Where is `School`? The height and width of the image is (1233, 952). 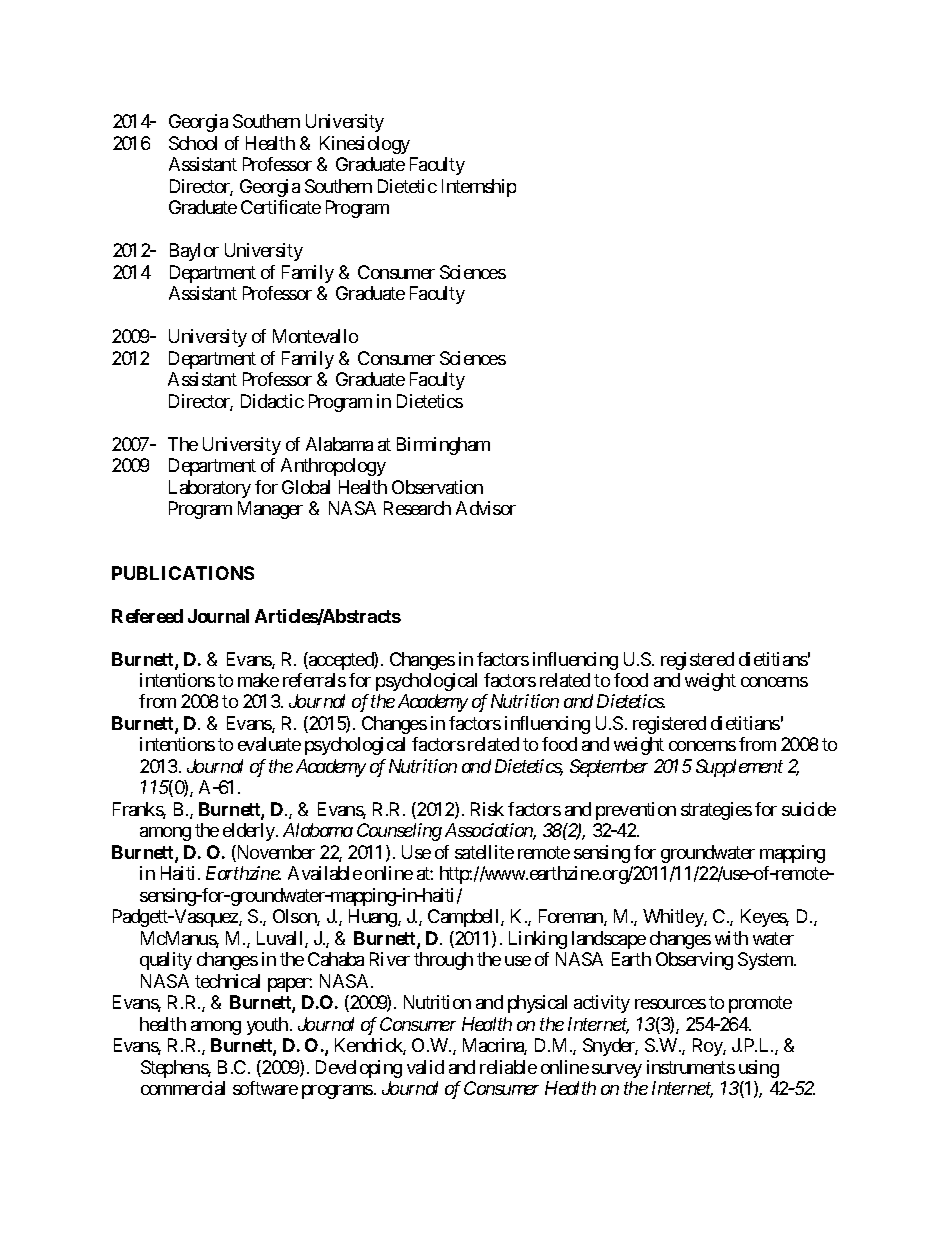
School is located at coordinates (193, 143).
